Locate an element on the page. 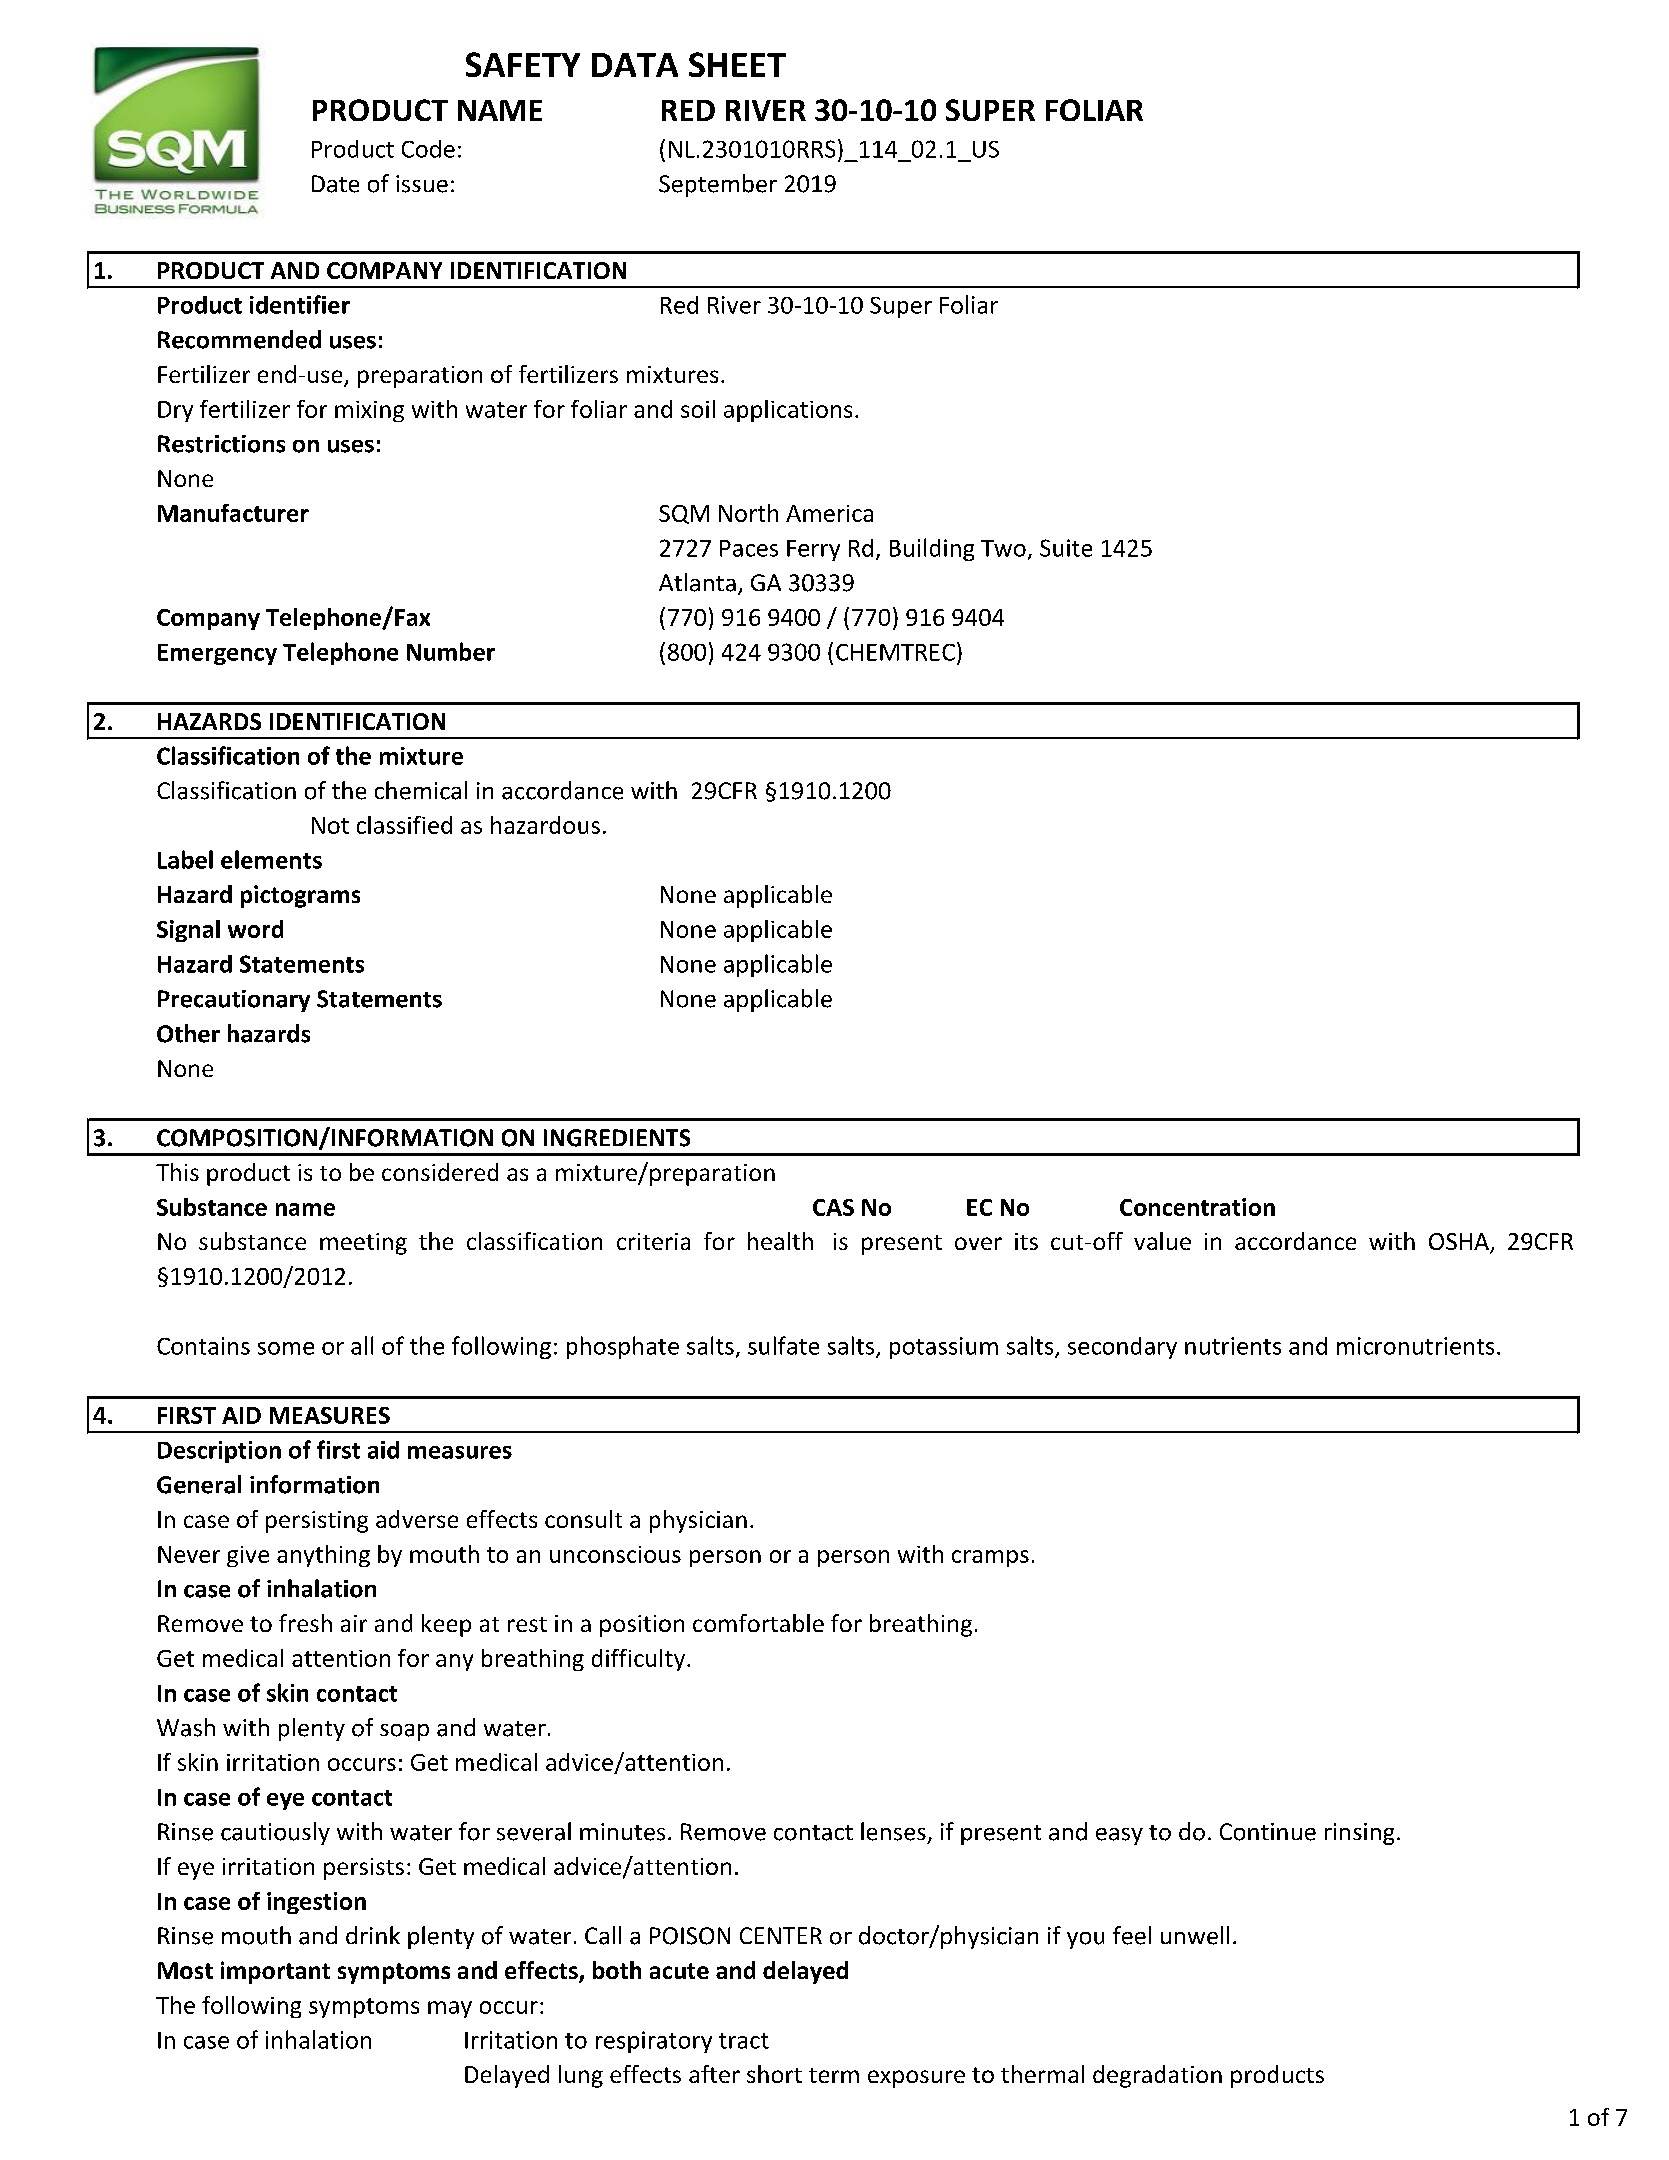  Precautionary is located at coordinates (234, 1001).
